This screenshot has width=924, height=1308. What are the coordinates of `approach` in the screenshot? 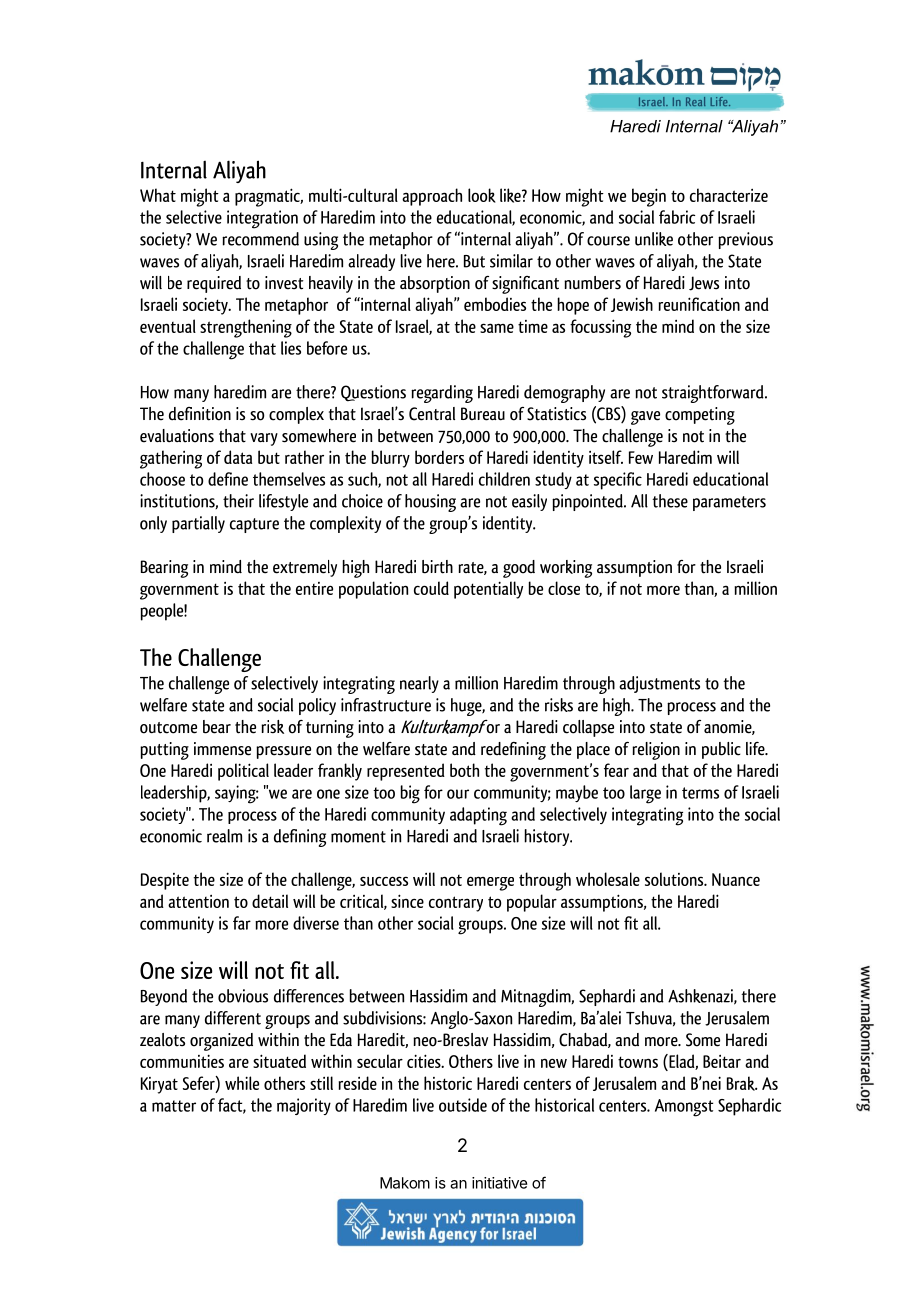 It's located at (432, 197).
